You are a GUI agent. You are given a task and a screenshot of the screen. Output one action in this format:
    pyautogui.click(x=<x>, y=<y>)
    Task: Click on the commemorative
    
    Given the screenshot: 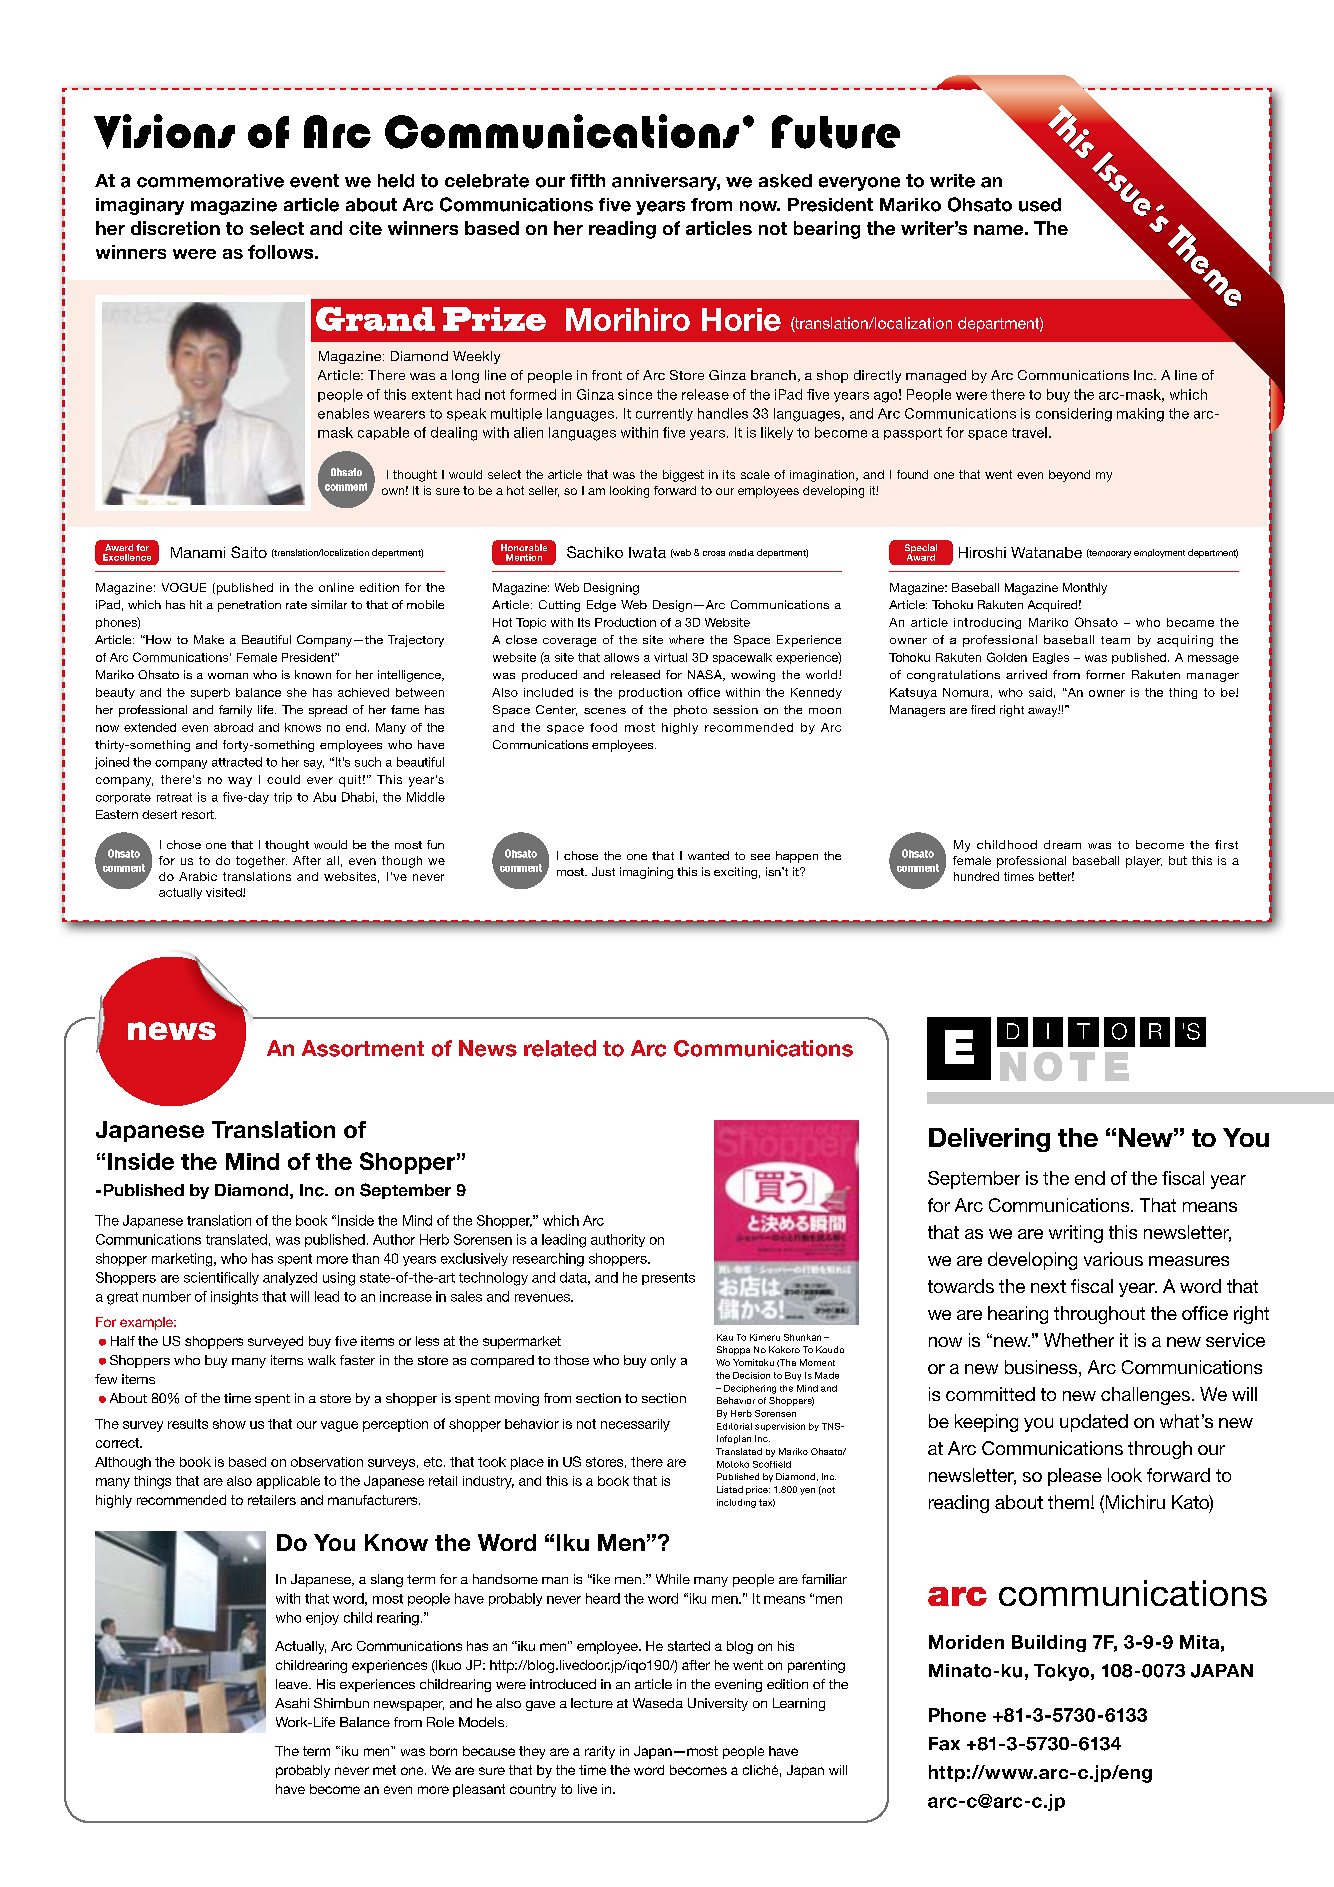 What is the action you would take?
    pyautogui.click(x=210, y=181)
